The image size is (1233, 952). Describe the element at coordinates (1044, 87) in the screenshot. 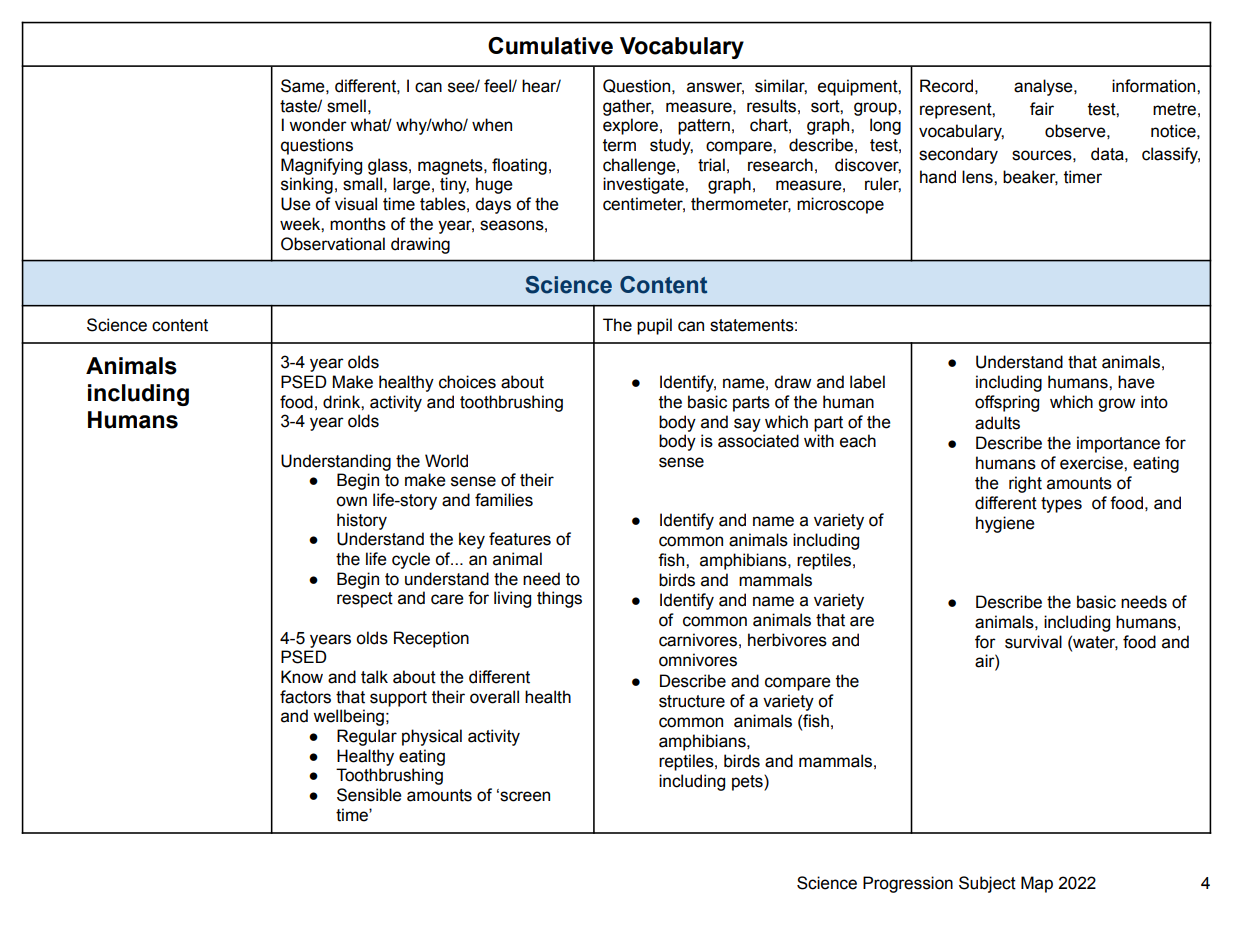

I see `analyse` at that location.
